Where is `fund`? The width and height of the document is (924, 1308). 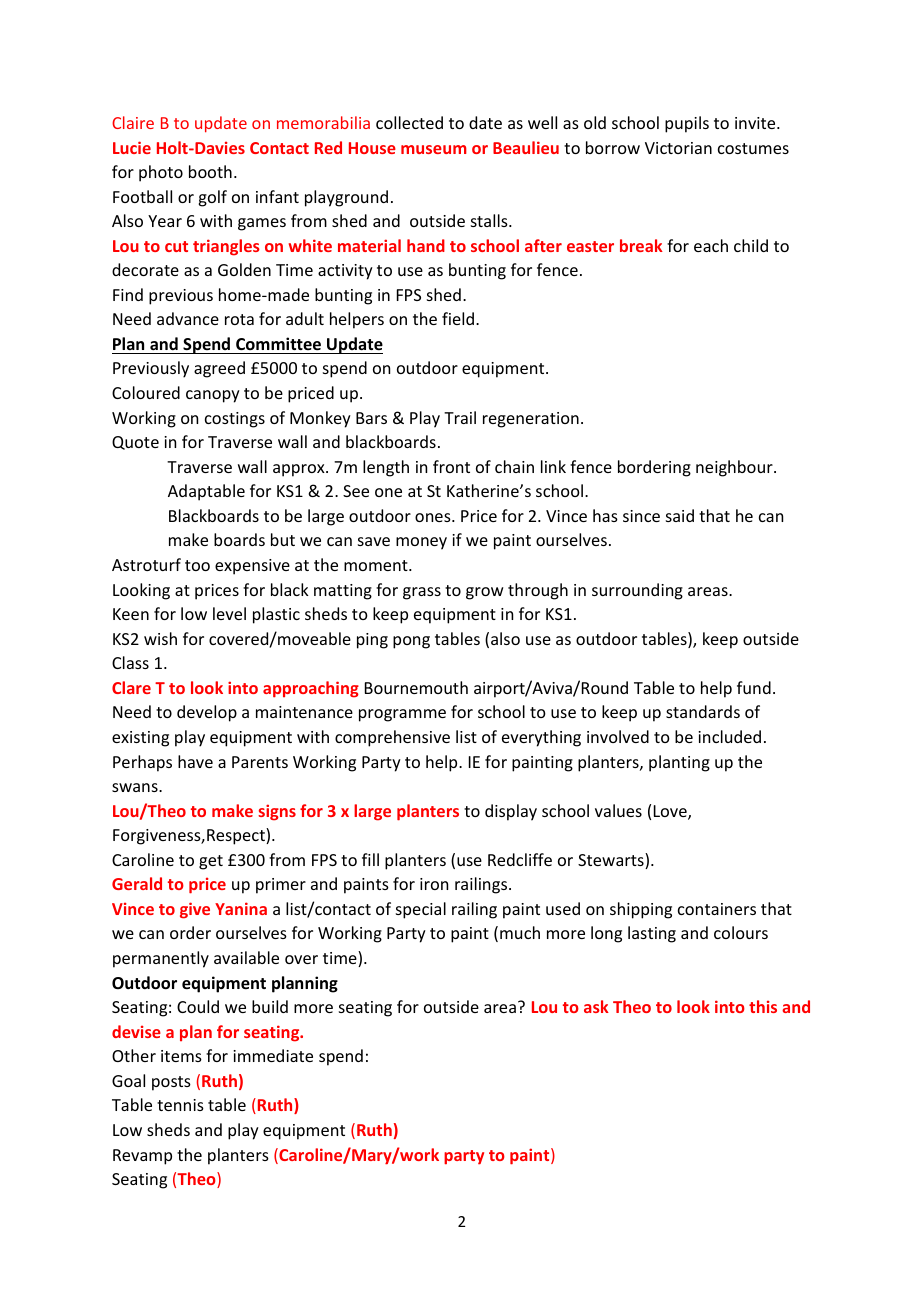
fund is located at coordinates (754, 687).
